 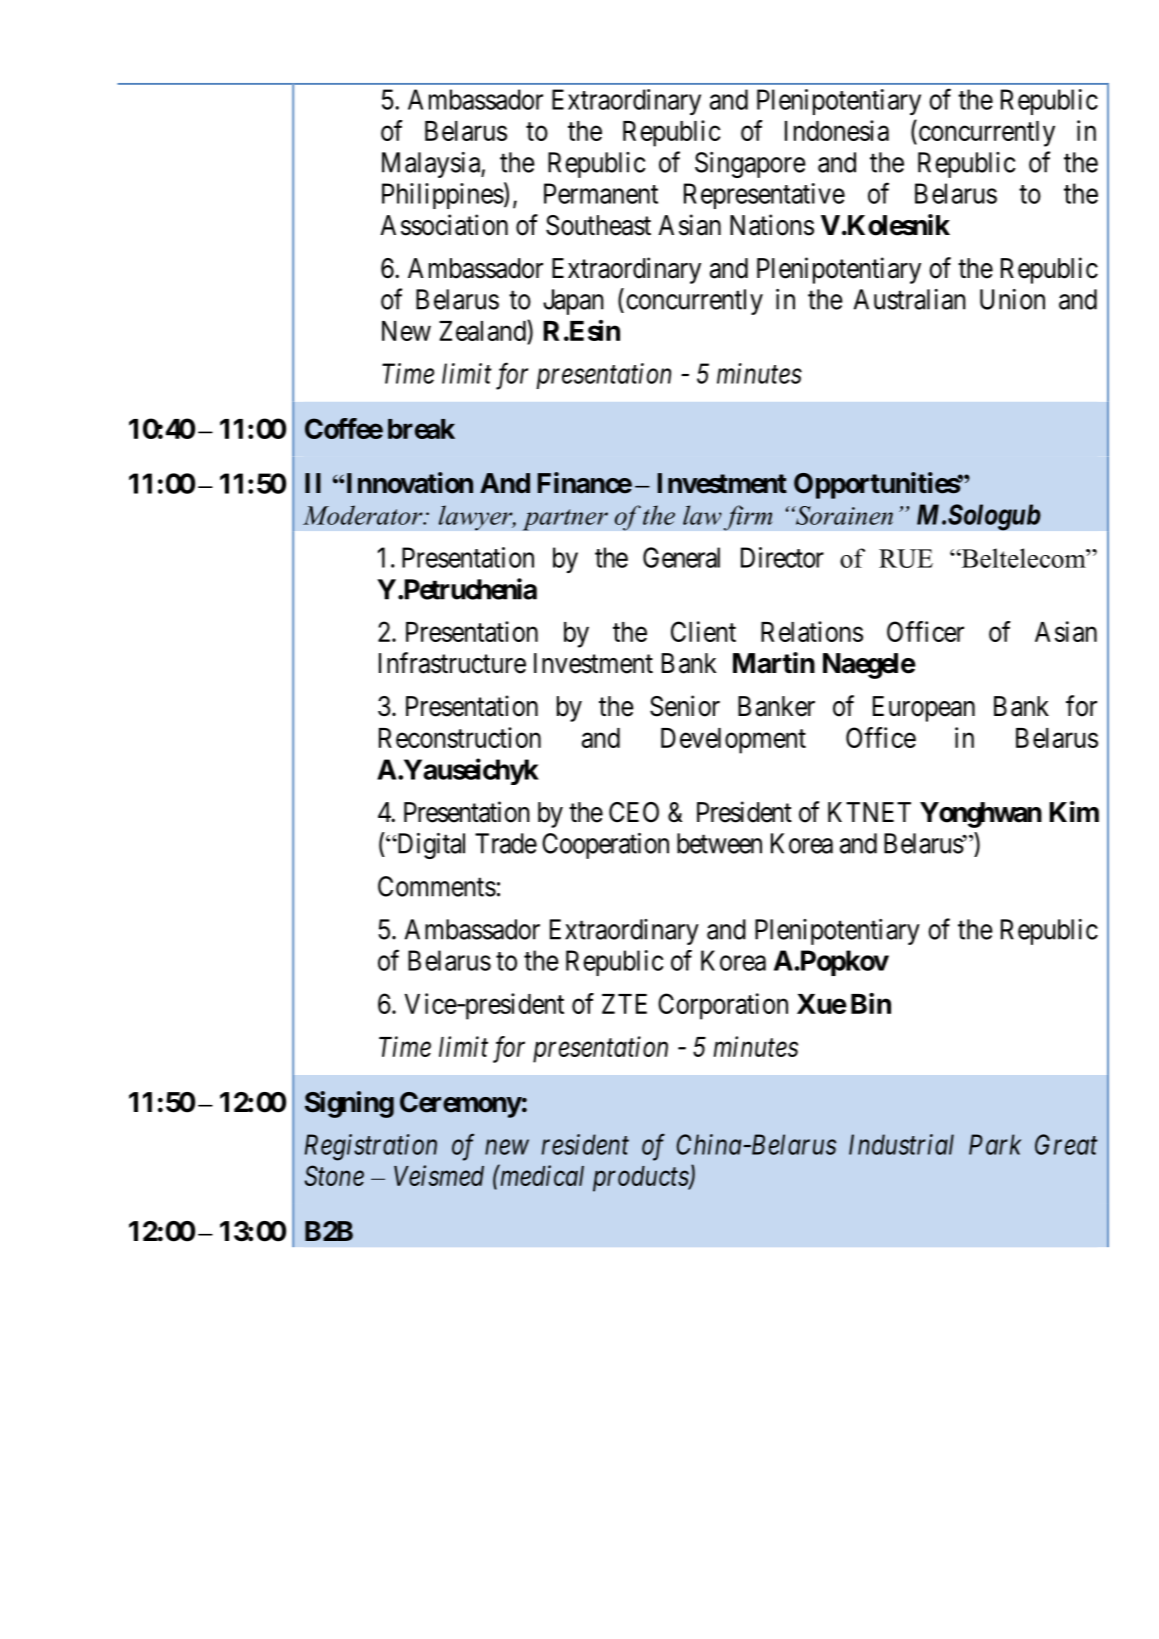 What do you see at coordinates (750, 165) in the screenshot?
I see `Singapore` at bounding box center [750, 165].
